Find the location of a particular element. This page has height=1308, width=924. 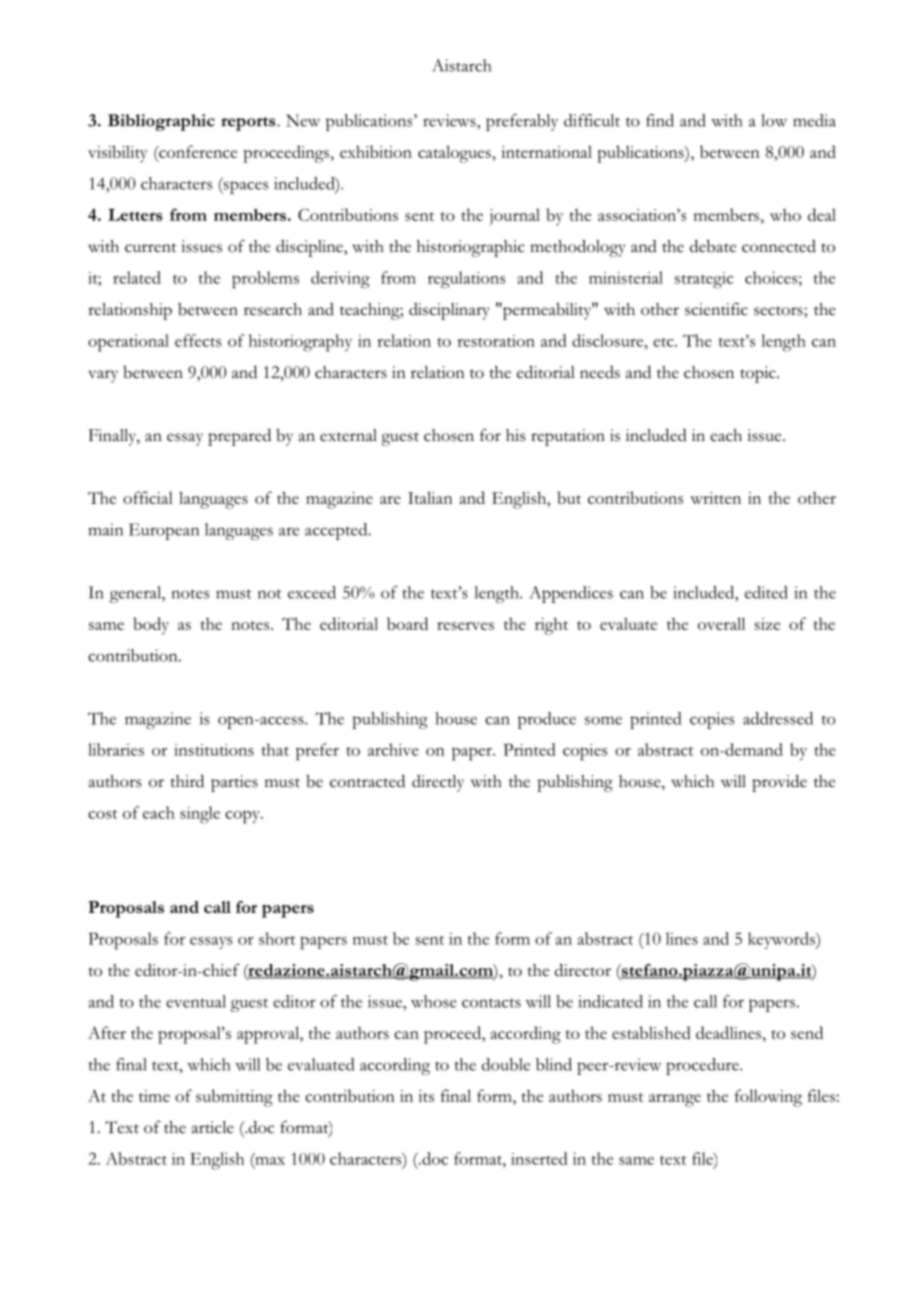

reserves is located at coordinates (465, 626).
